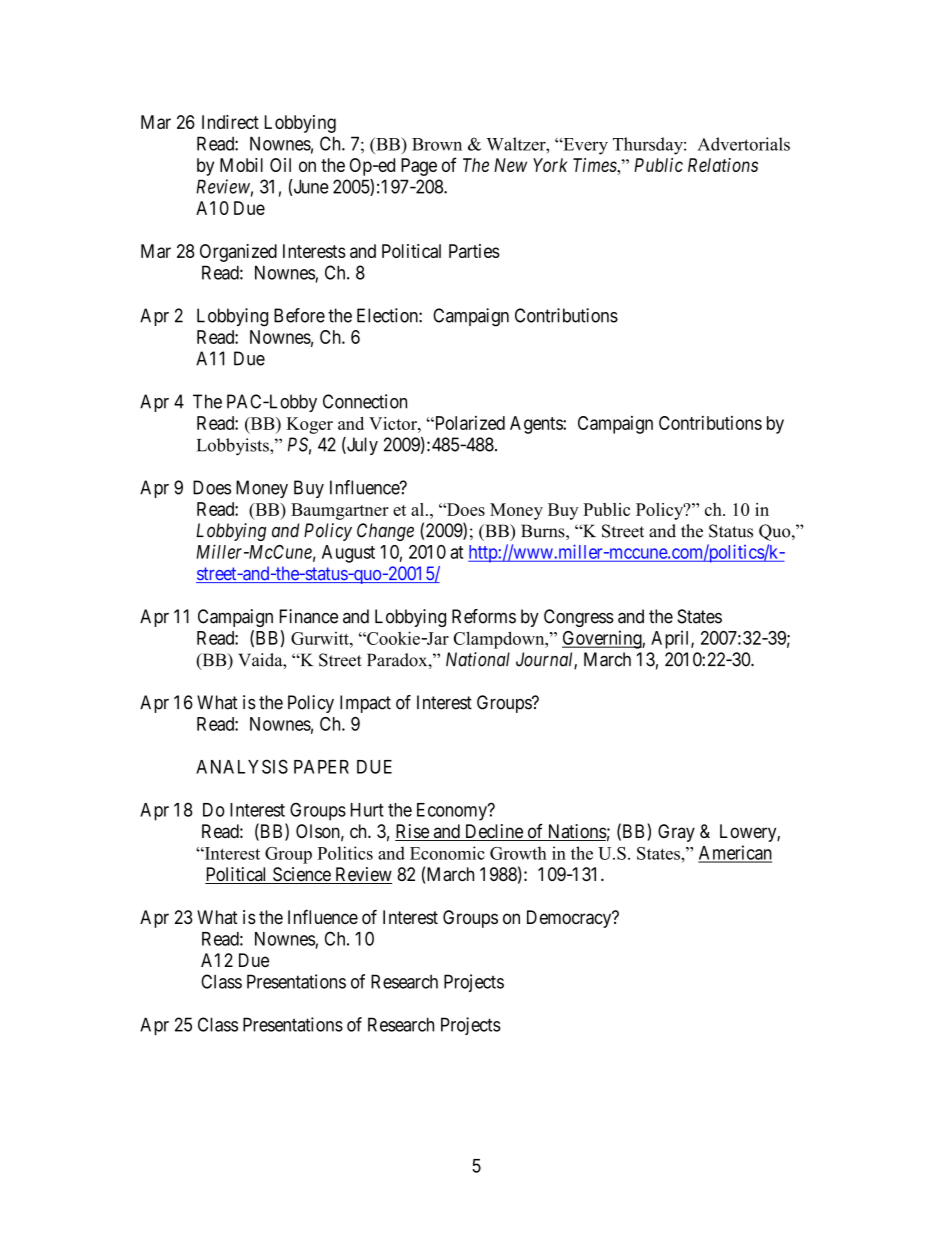  Describe the element at coordinates (676, 833) in the image. I see `Gray` at that location.
